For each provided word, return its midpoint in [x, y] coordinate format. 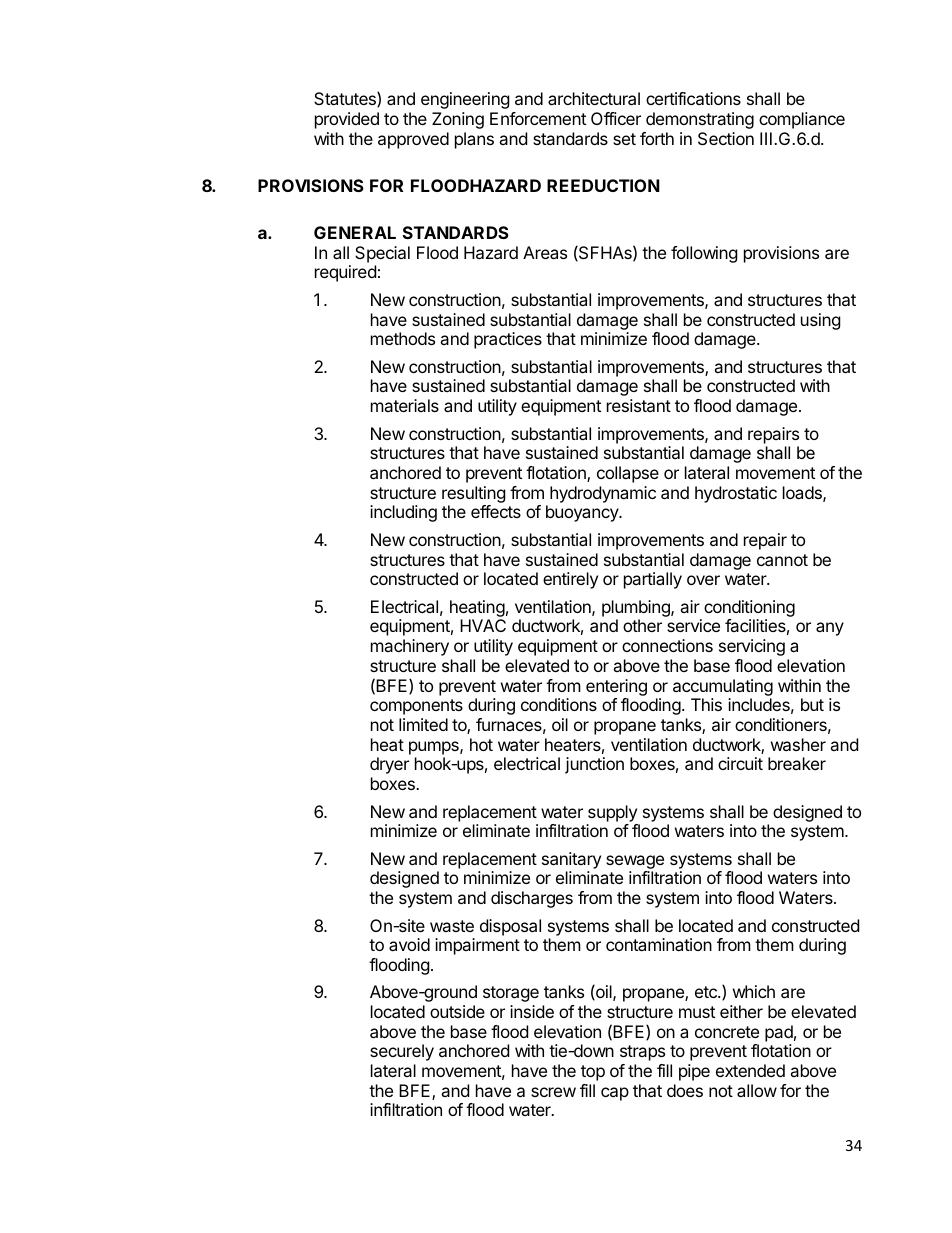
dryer [389, 765]
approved [413, 140]
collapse [628, 474]
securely [402, 1052]
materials [405, 405]
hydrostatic [736, 494]
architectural [594, 98]
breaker [797, 763]
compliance [802, 120]
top [593, 1073]
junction [594, 765]
